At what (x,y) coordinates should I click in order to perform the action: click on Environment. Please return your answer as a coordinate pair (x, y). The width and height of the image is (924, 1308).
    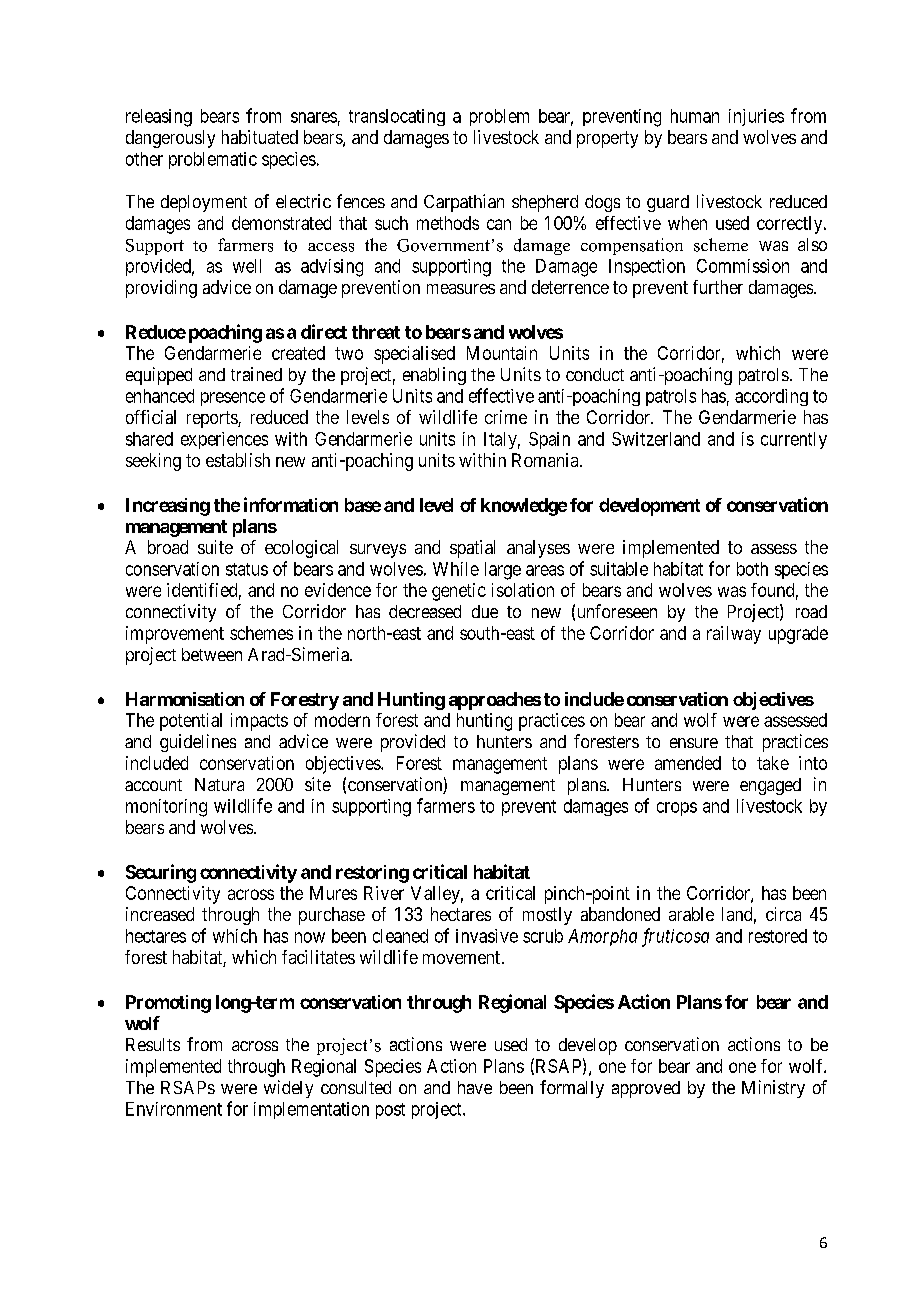
    Looking at the image, I should click on (174, 1109).
